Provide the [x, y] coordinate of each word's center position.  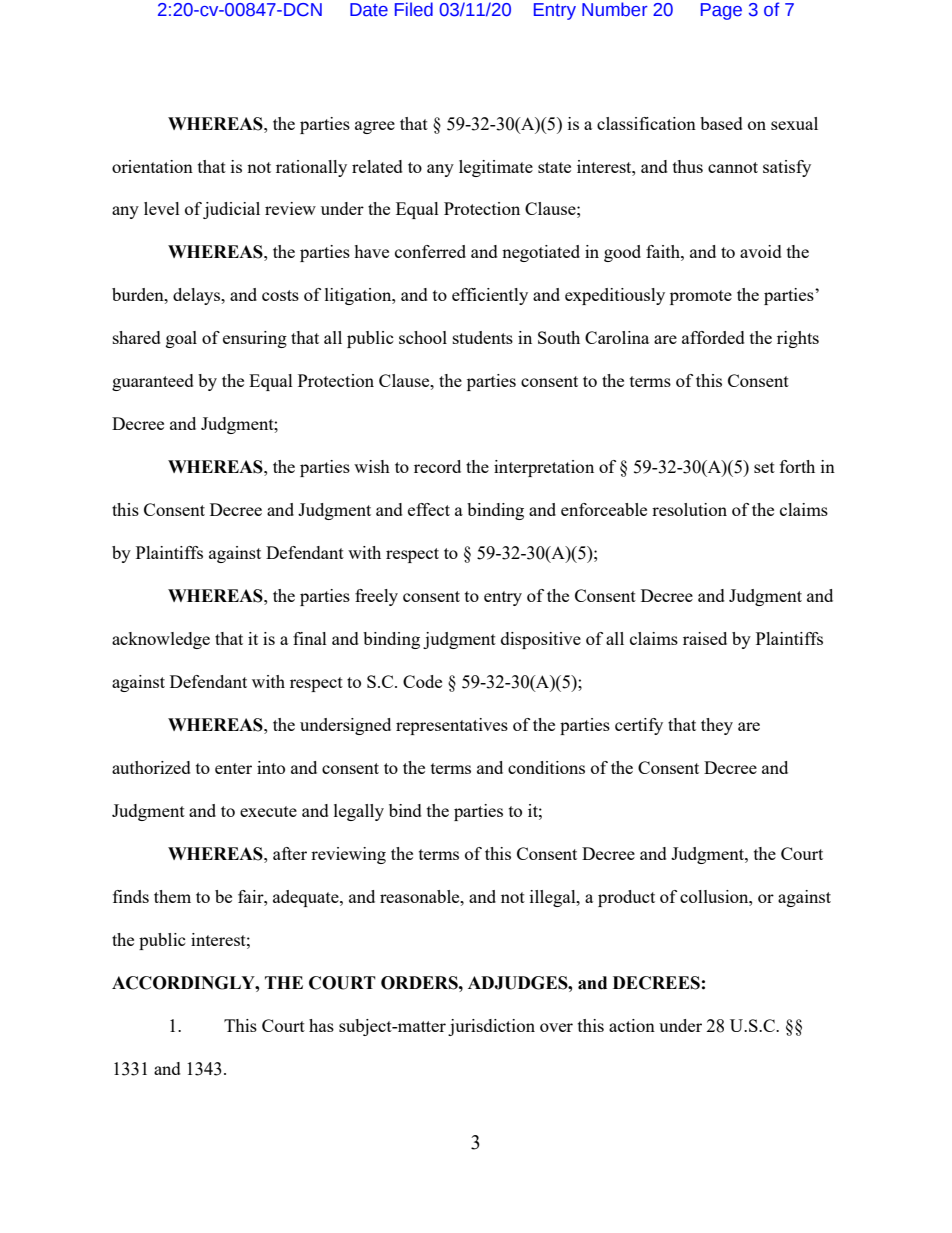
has [321, 1025]
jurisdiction [491, 1027]
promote [701, 297]
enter [233, 768]
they [717, 726]
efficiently [490, 296]
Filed [414, 9]
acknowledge [161, 640]
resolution [689, 509]
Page [721, 11]
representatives [452, 726]
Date [369, 10]
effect [429, 509]
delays [198, 296]
